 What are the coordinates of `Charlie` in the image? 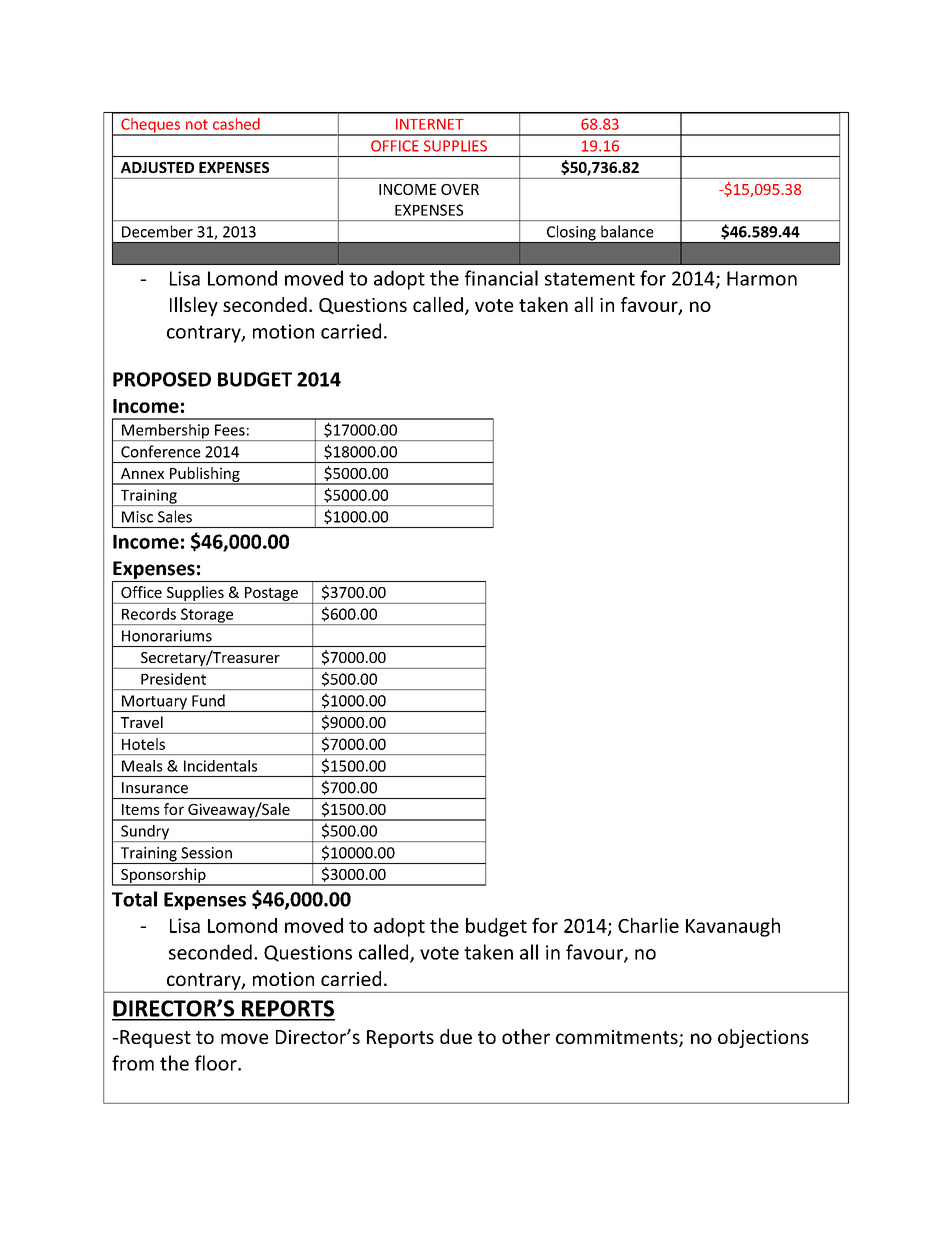 It's located at (648, 925).
